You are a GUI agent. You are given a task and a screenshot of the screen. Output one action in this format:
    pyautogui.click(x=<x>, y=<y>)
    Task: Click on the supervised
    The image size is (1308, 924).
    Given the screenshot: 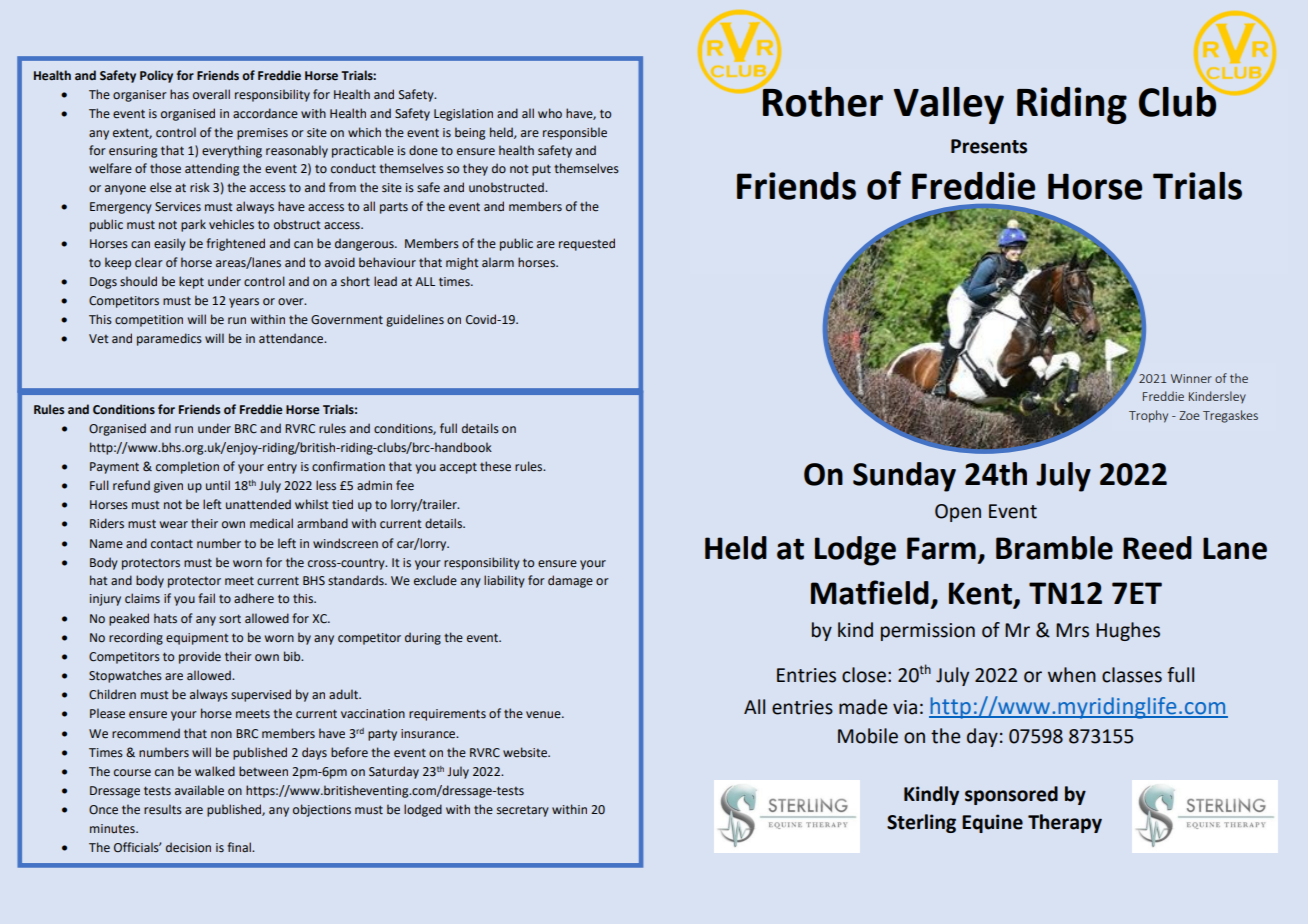 What is the action you would take?
    pyautogui.click(x=261, y=695)
